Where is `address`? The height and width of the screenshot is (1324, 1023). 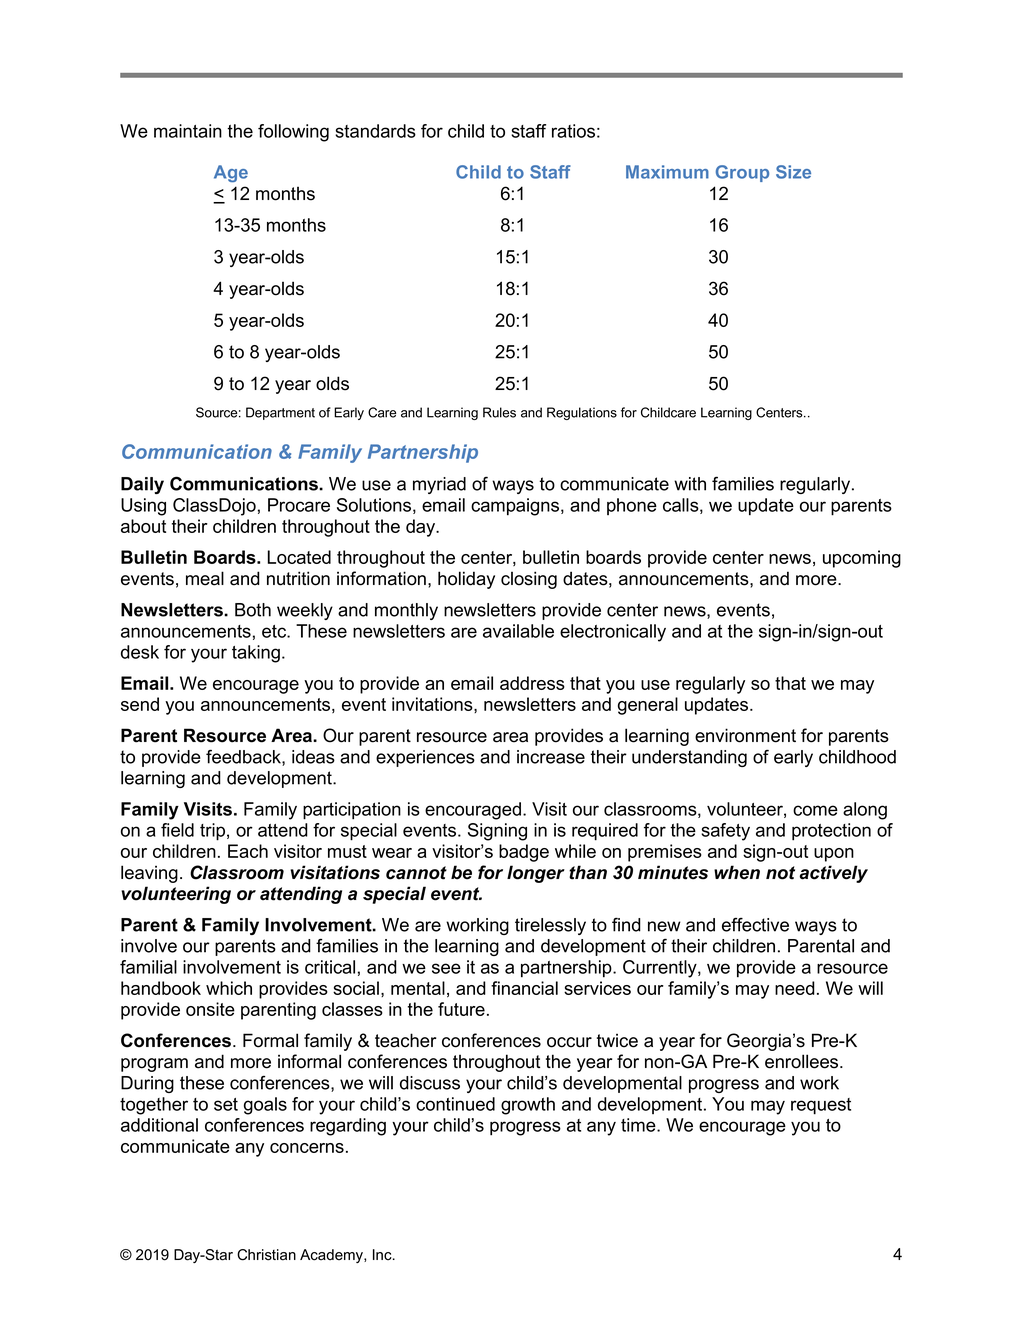
address is located at coordinates (532, 683).
